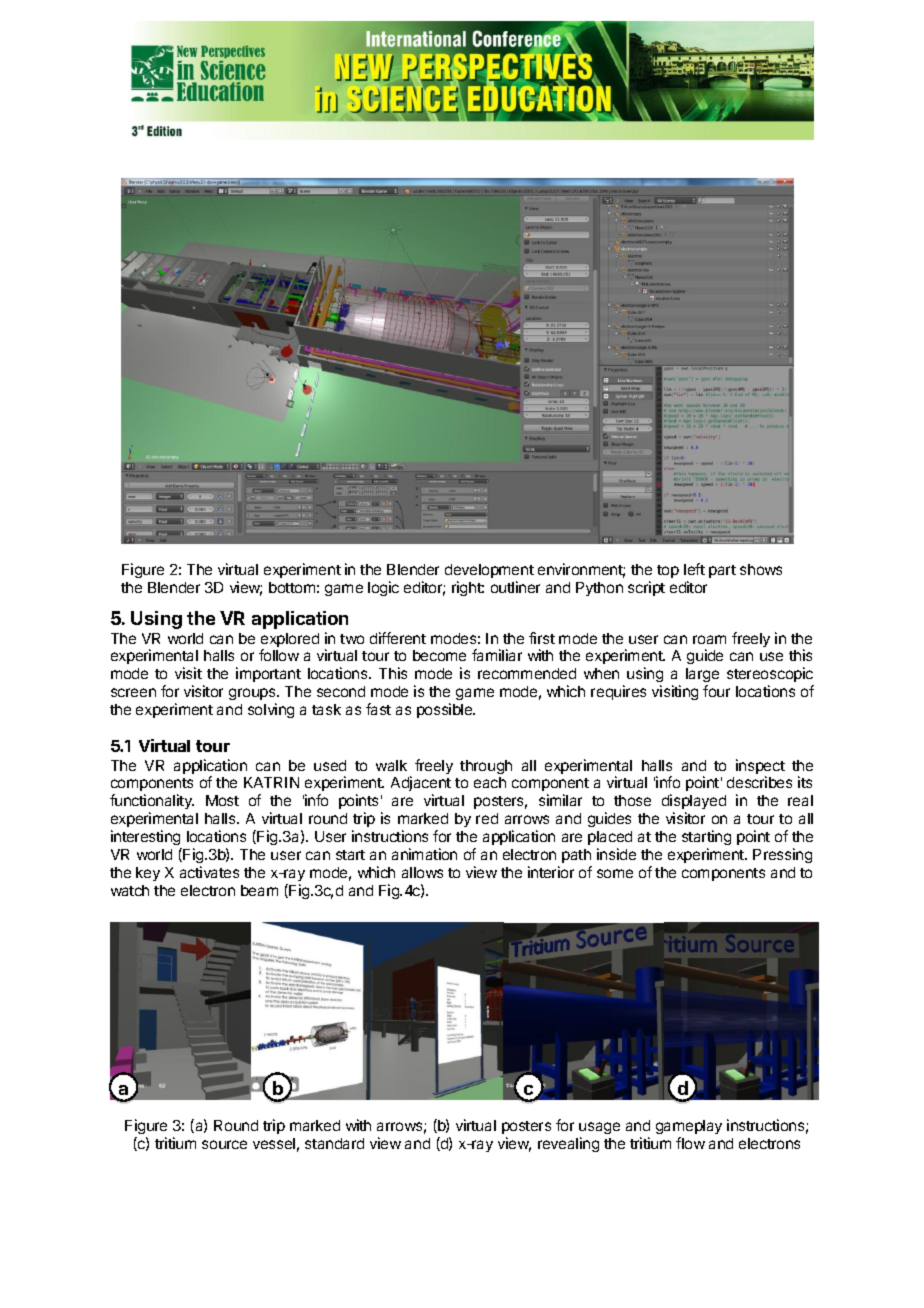 The image size is (924, 1308). Describe the element at coordinates (224, 1144) in the page. I see `source` at that location.
